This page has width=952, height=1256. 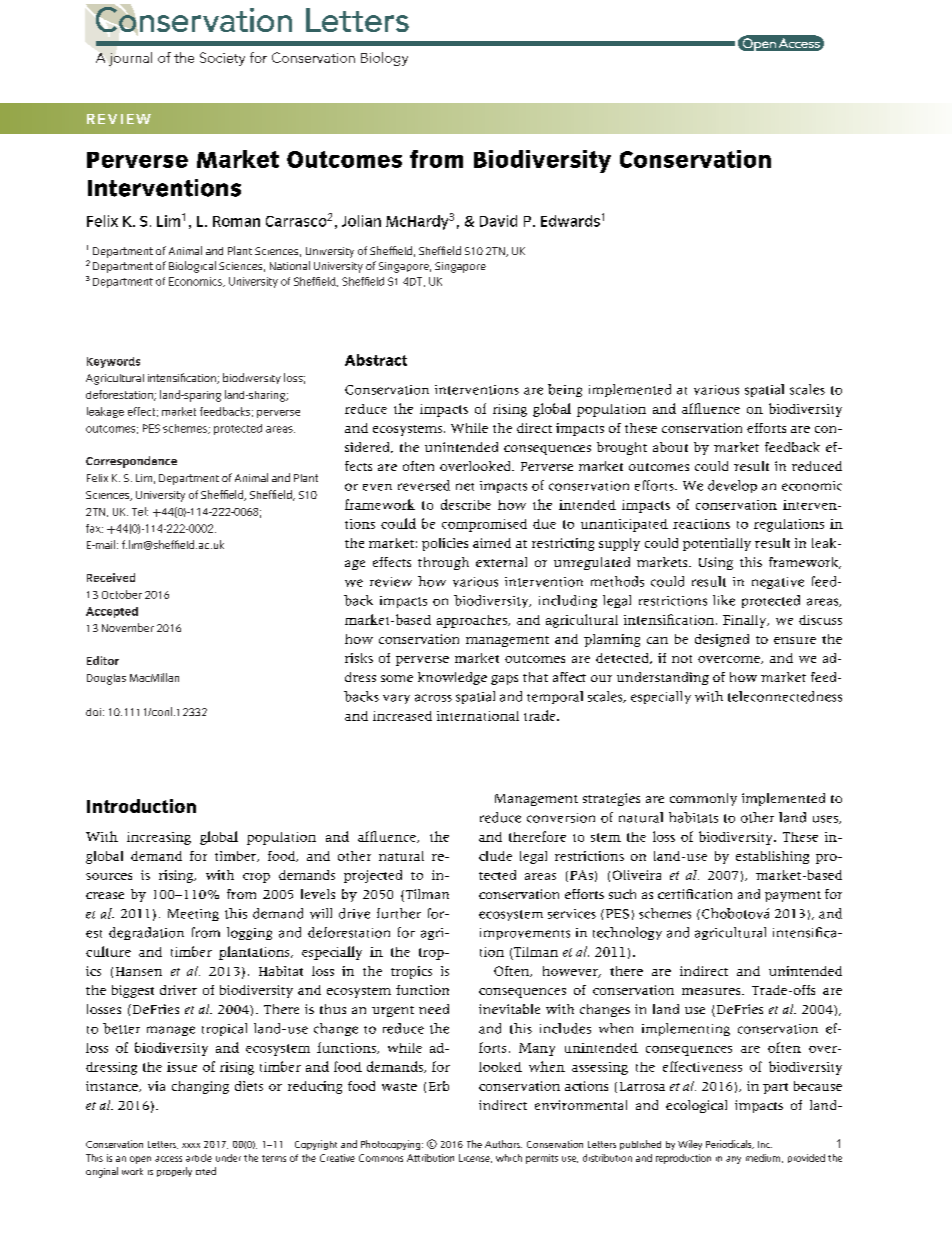 What do you see at coordinates (192, 267) in the page?
I see `Biological` at bounding box center [192, 267].
